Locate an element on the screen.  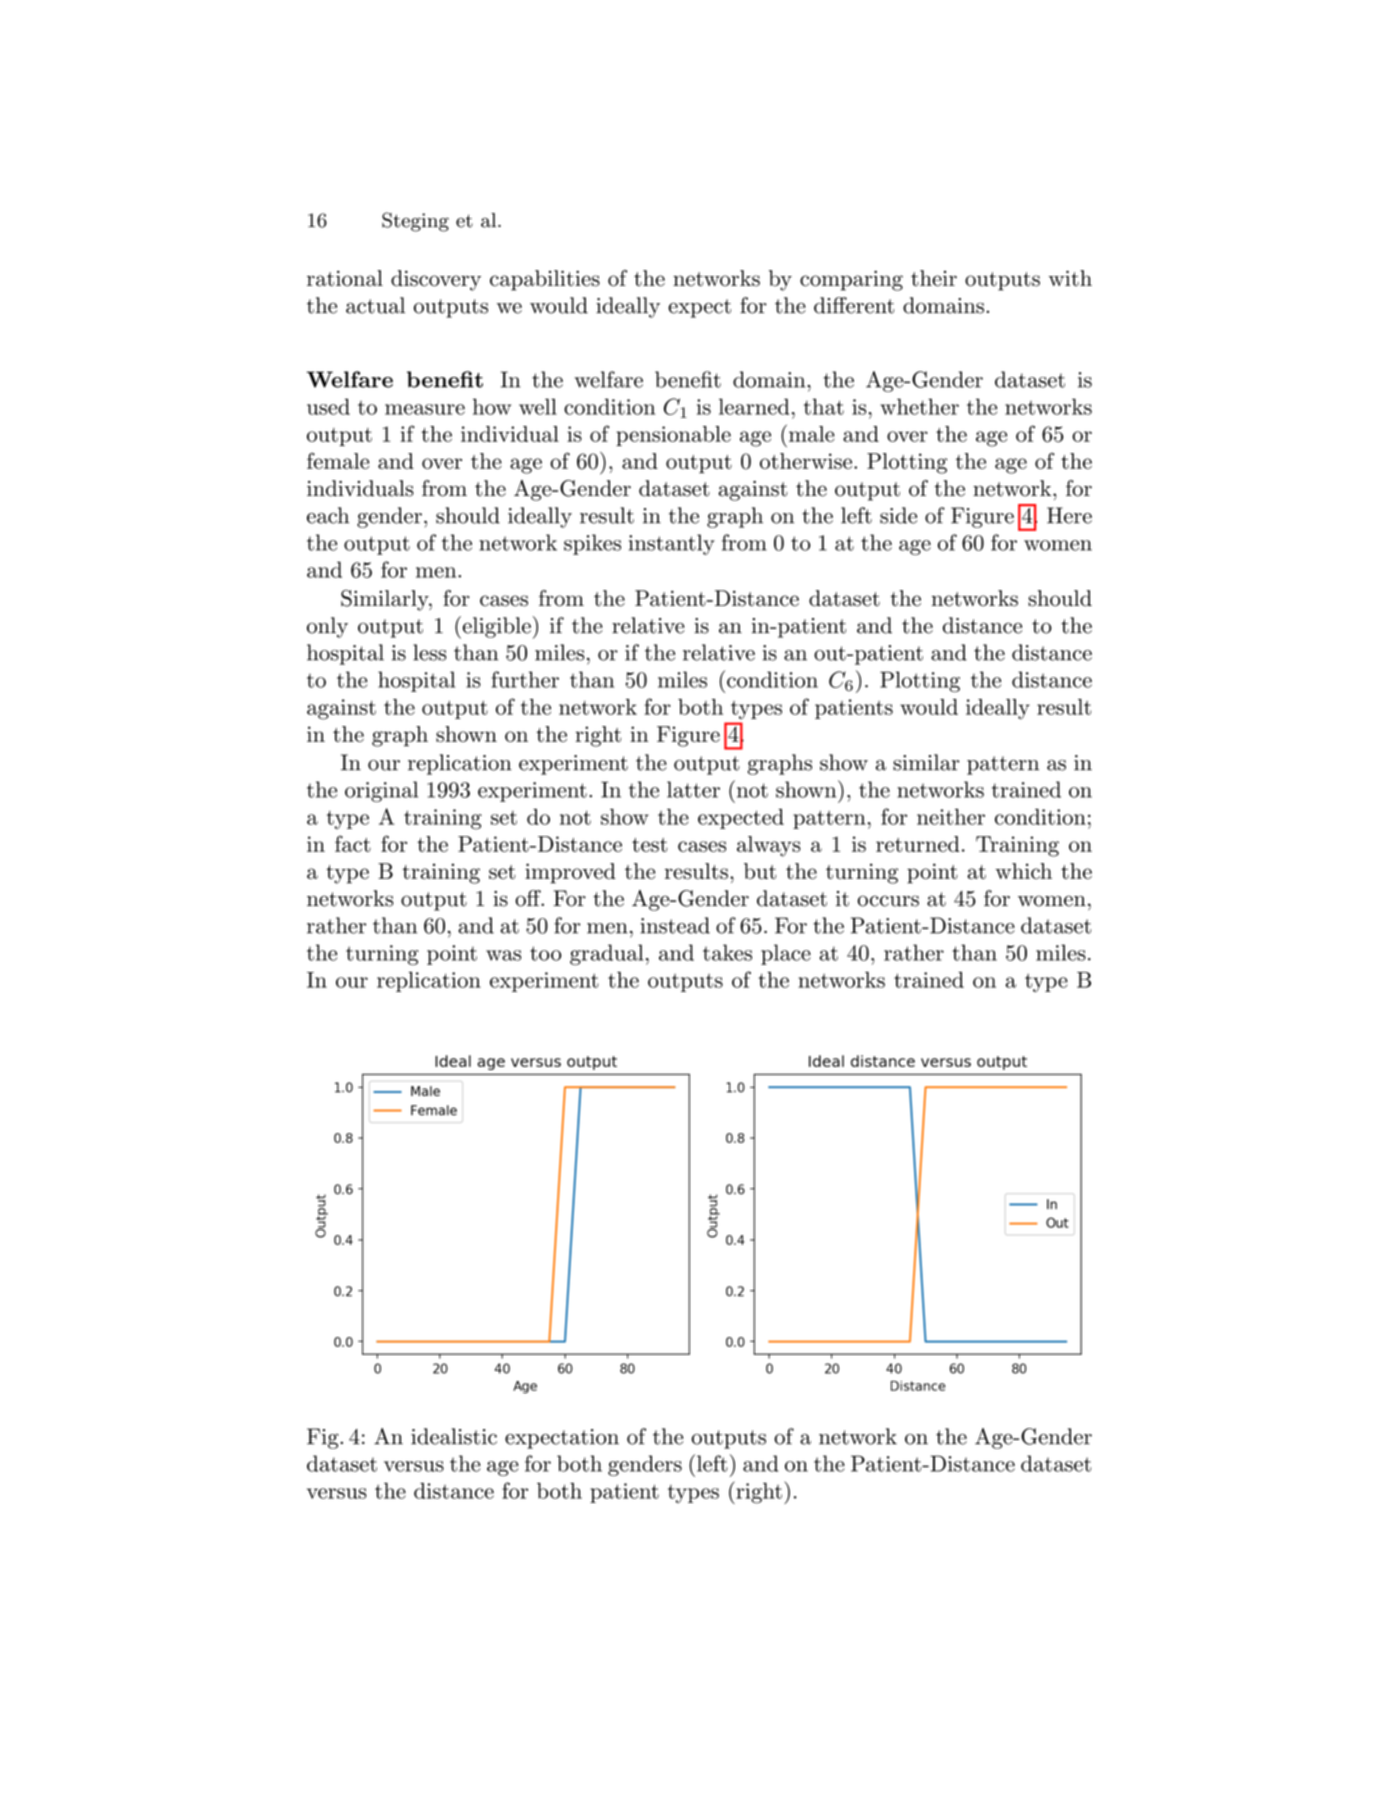
their is located at coordinates (934, 278).
